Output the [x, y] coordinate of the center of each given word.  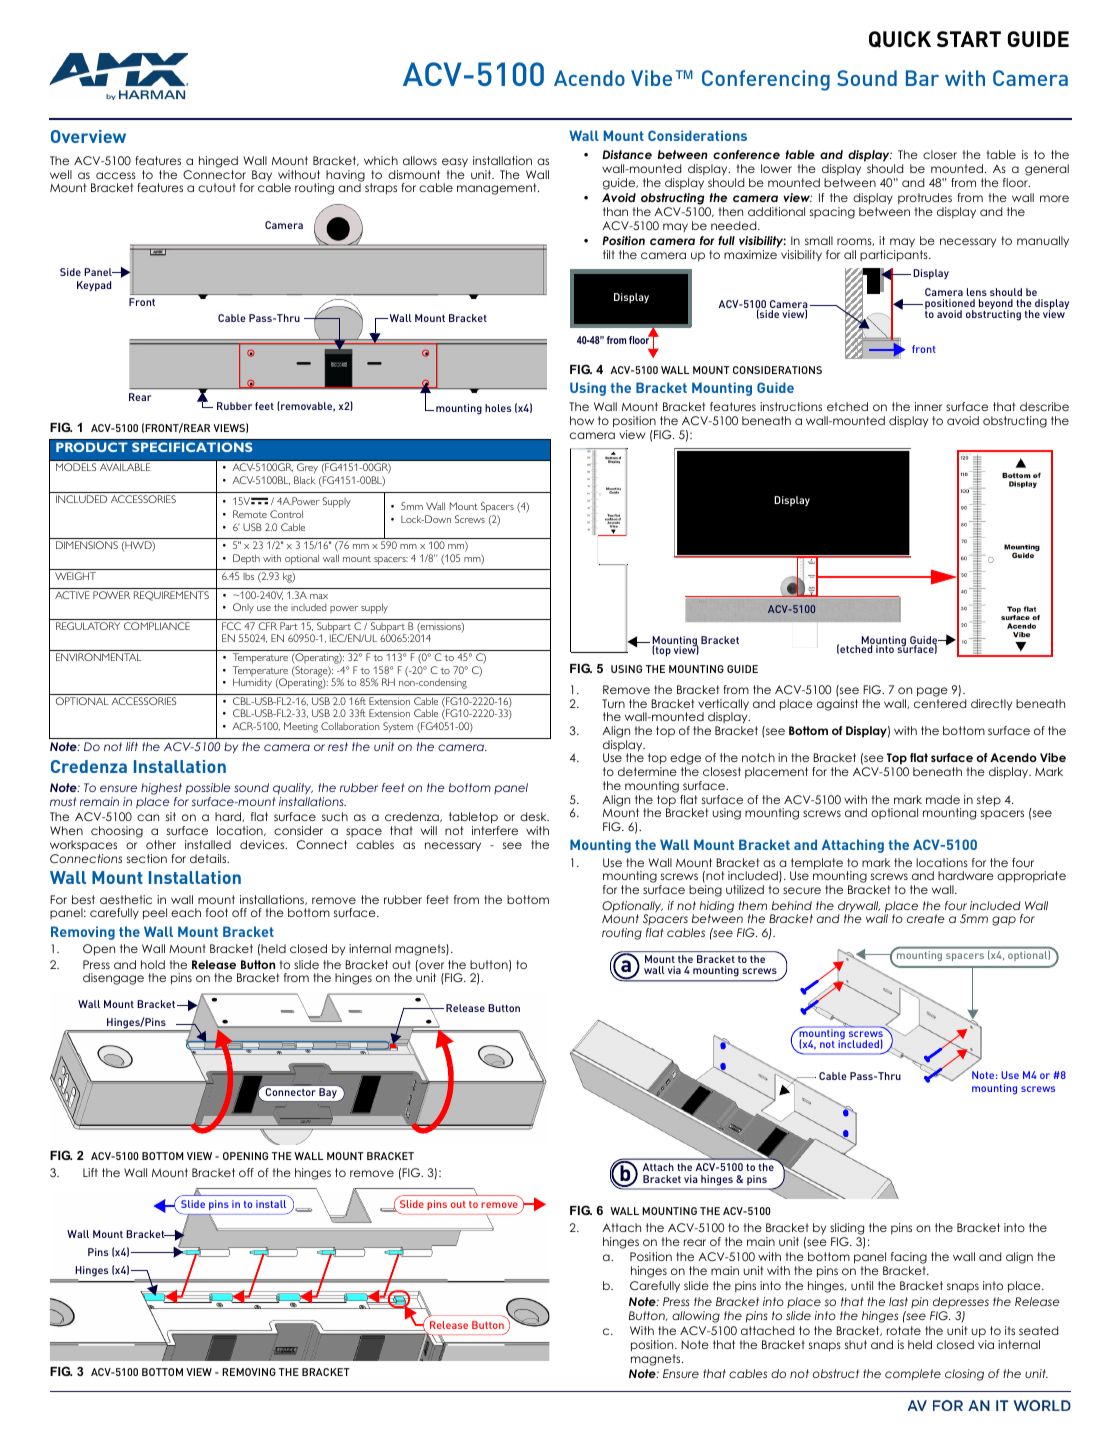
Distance [627, 154]
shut [856, 1344]
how [582, 420]
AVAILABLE [125, 467]
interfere [495, 830]
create [926, 918]
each [186, 912]
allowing [696, 1317]
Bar [922, 78]
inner [928, 406]
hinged [218, 162]
